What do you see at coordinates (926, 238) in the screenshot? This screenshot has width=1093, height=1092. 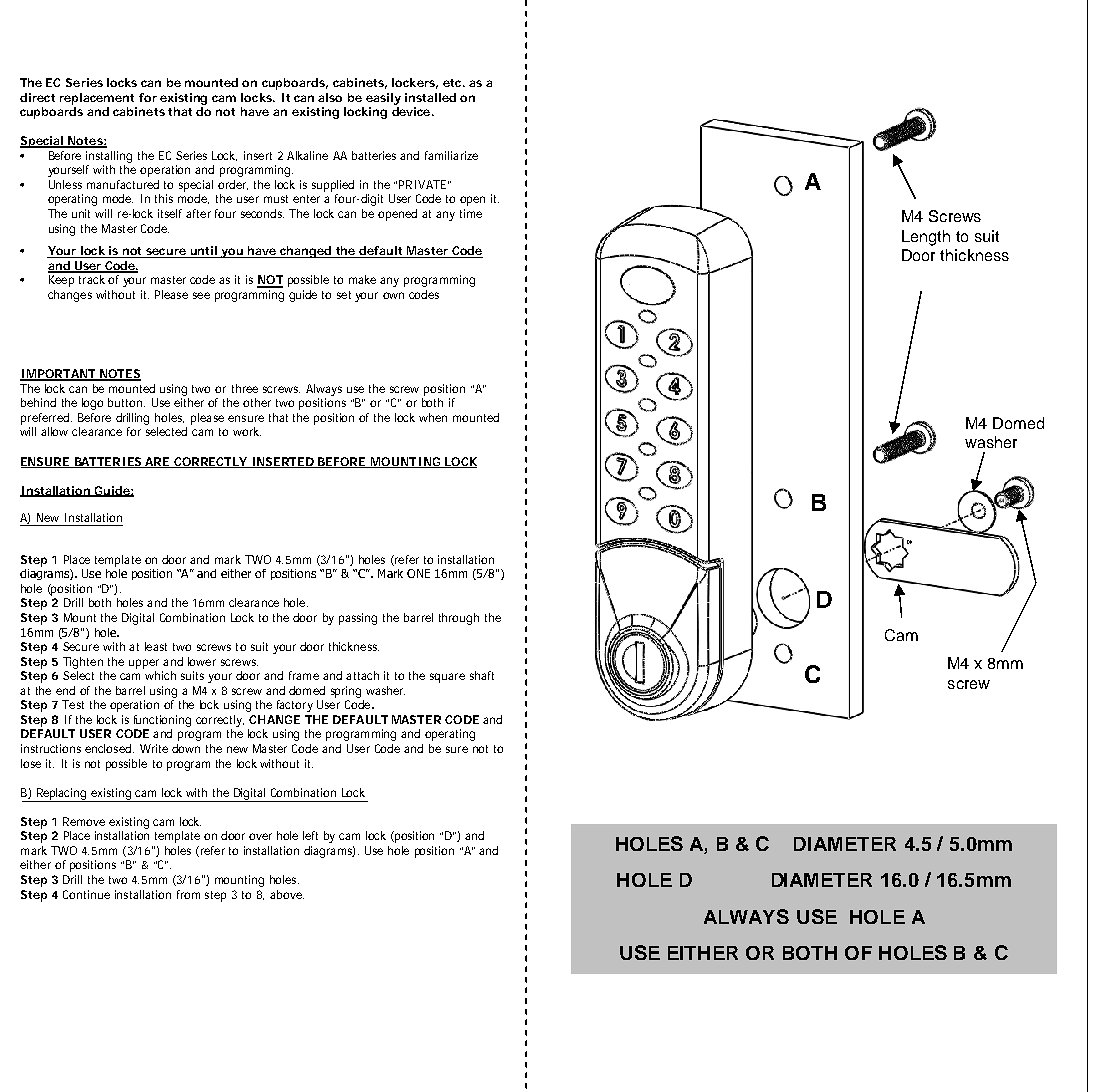 I see `Length` at bounding box center [926, 238].
